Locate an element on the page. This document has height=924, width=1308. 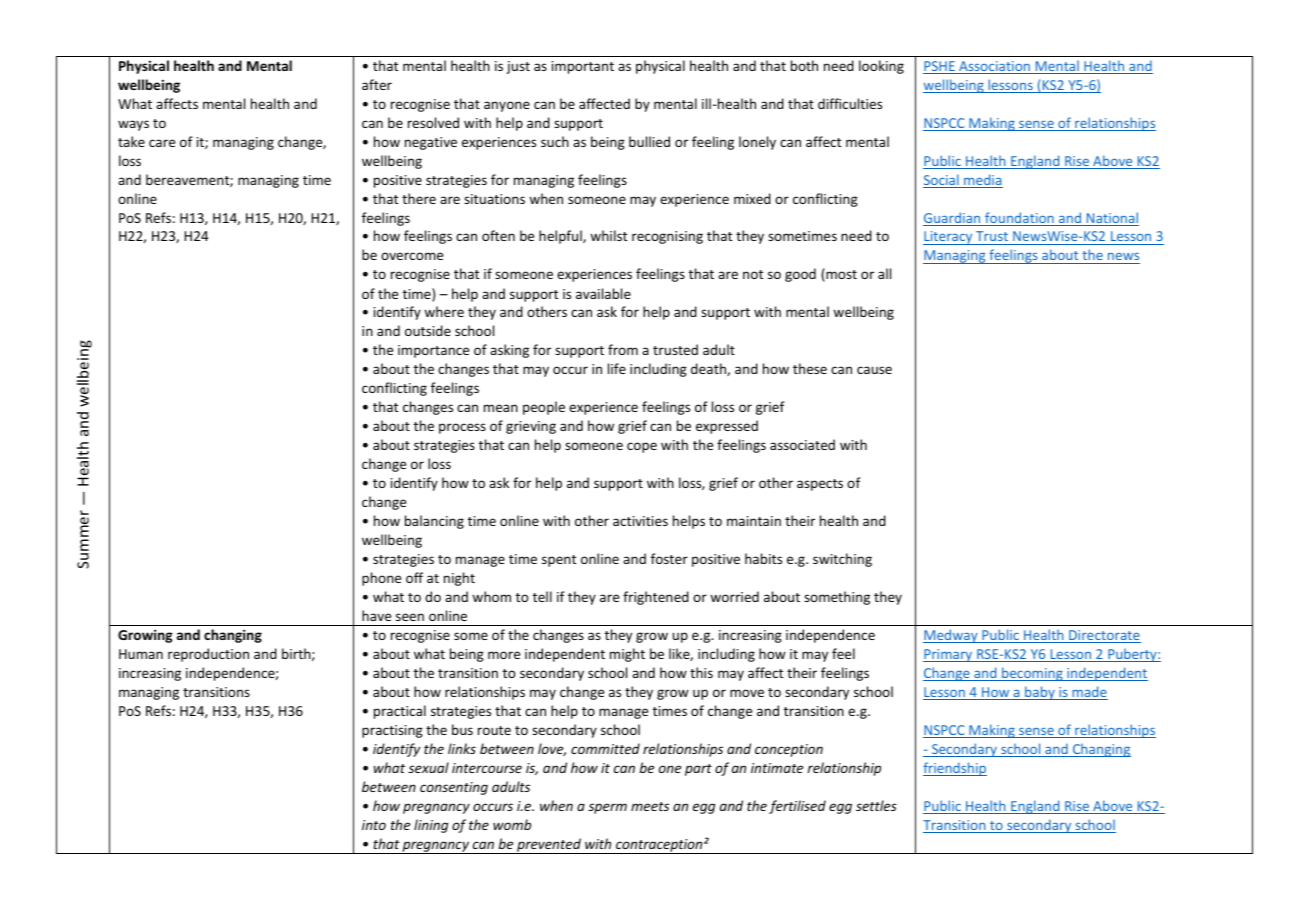
from is located at coordinates (623, 349).
